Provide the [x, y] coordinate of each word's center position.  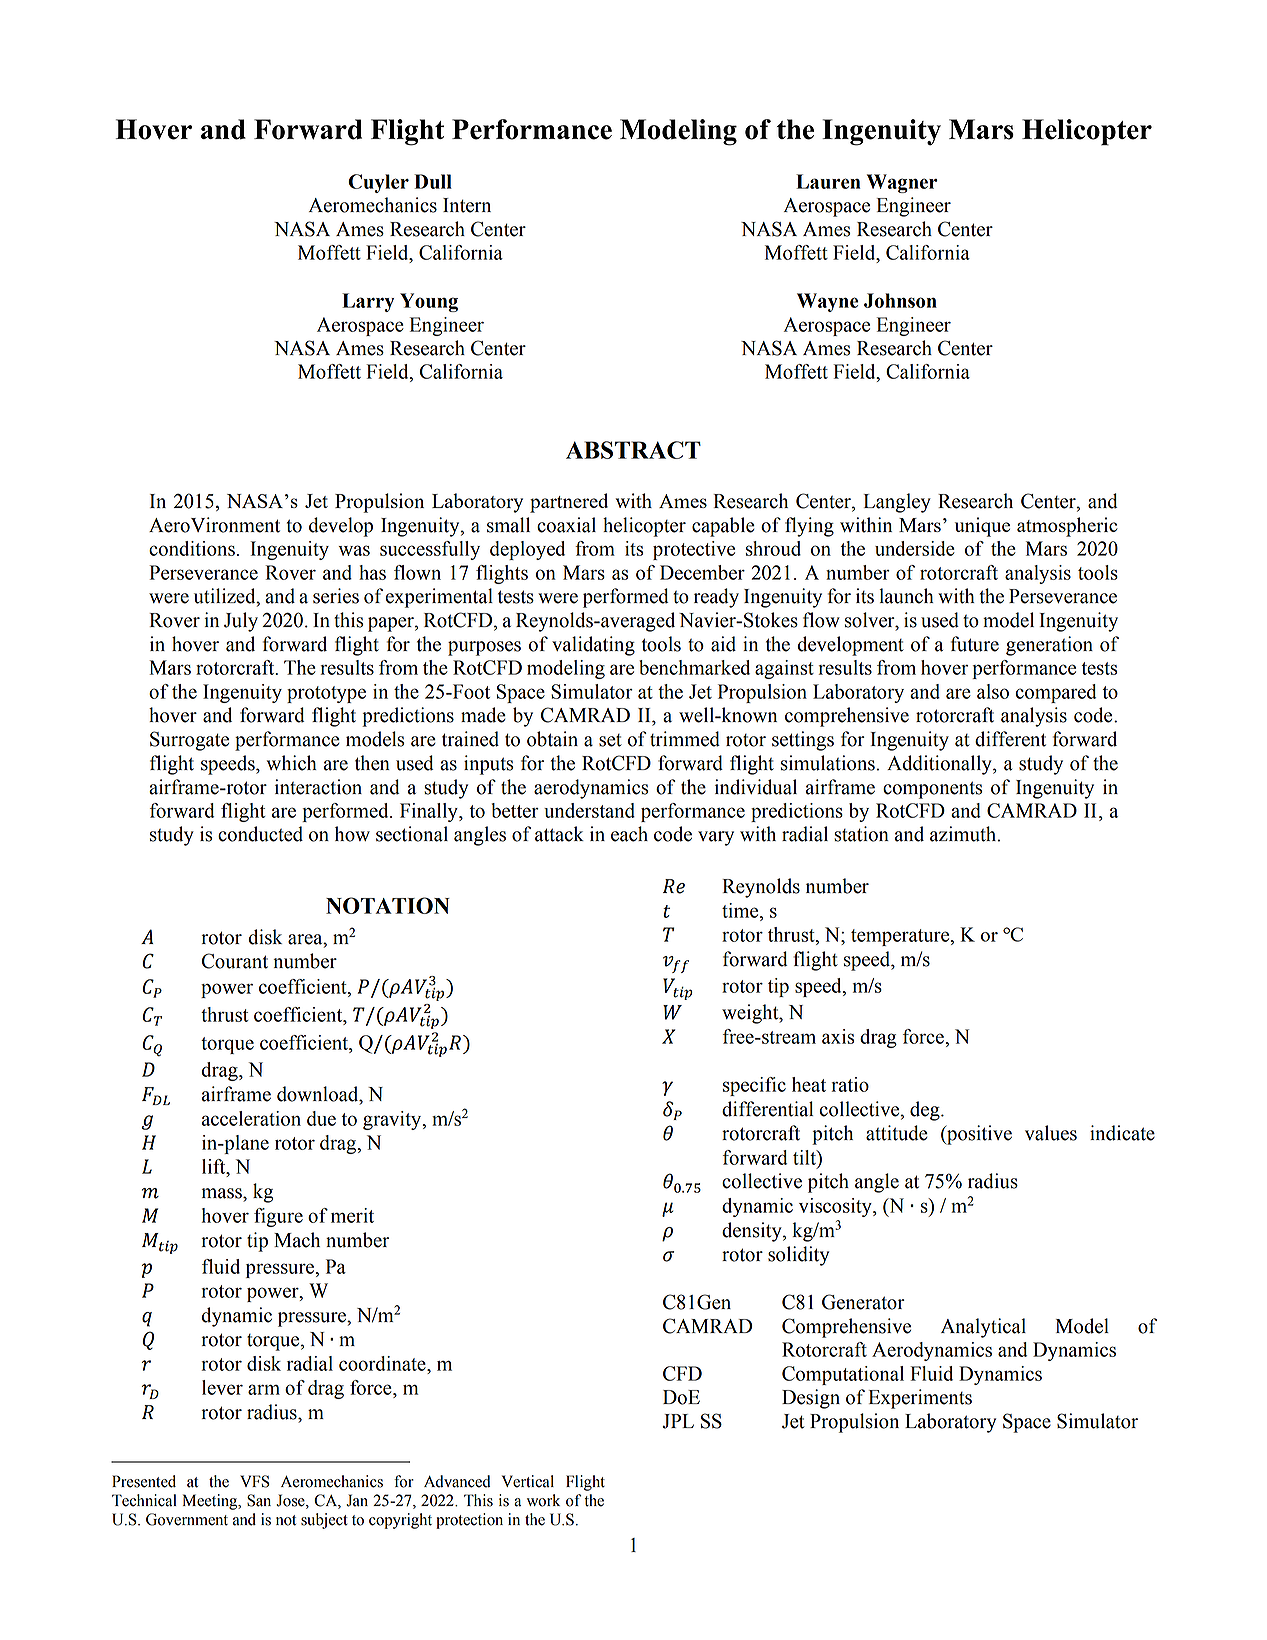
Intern [467, 205]
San [259, 1500]
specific [754, 1086]
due [321, 1118]
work [543, 1500]
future [975, 644]
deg [926, 1111]
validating [593, 646]
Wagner [902, 183]
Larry [368, 302]
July [241, 622]
